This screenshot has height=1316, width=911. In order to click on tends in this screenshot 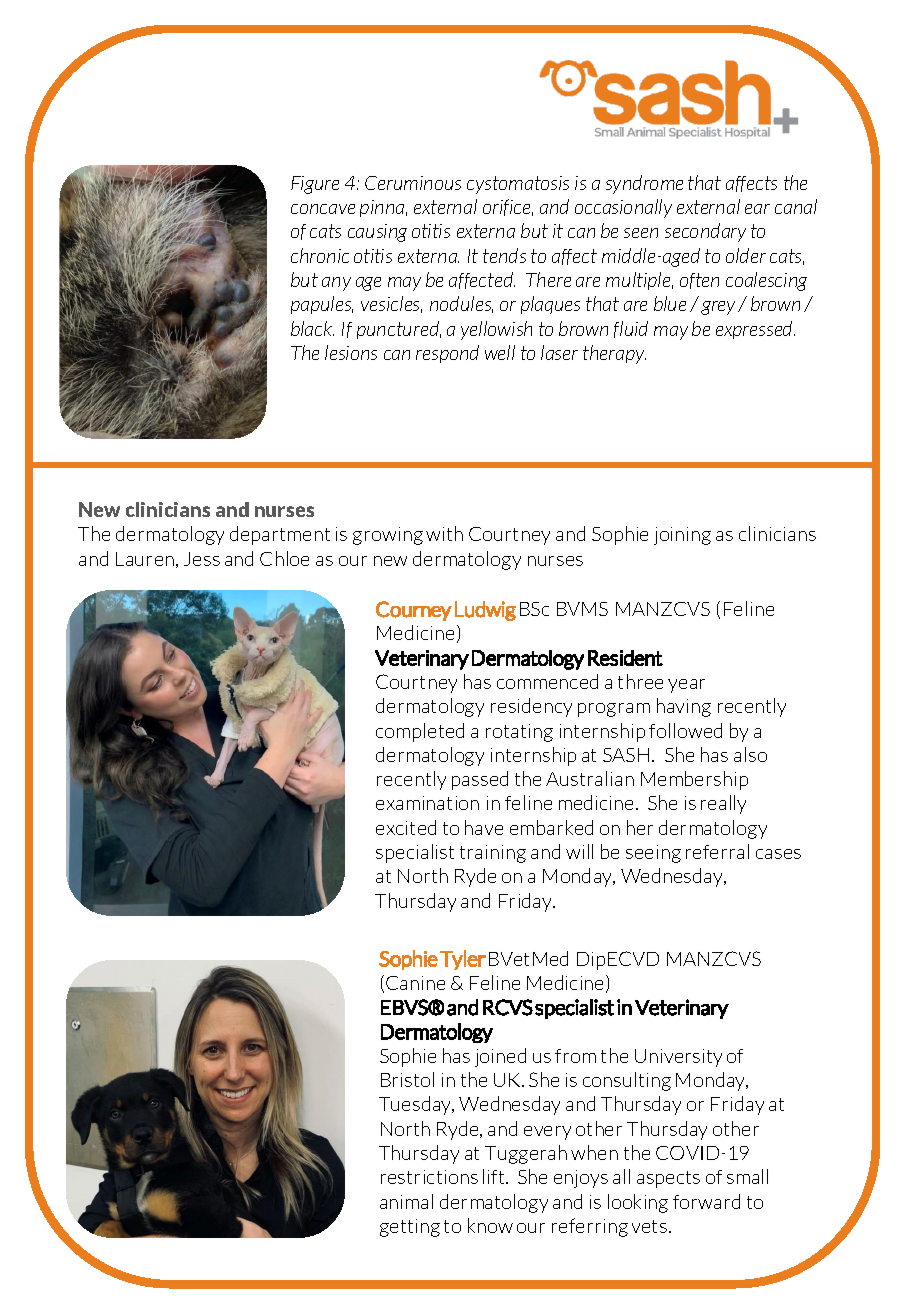, I will do `click(504, 255)`.
